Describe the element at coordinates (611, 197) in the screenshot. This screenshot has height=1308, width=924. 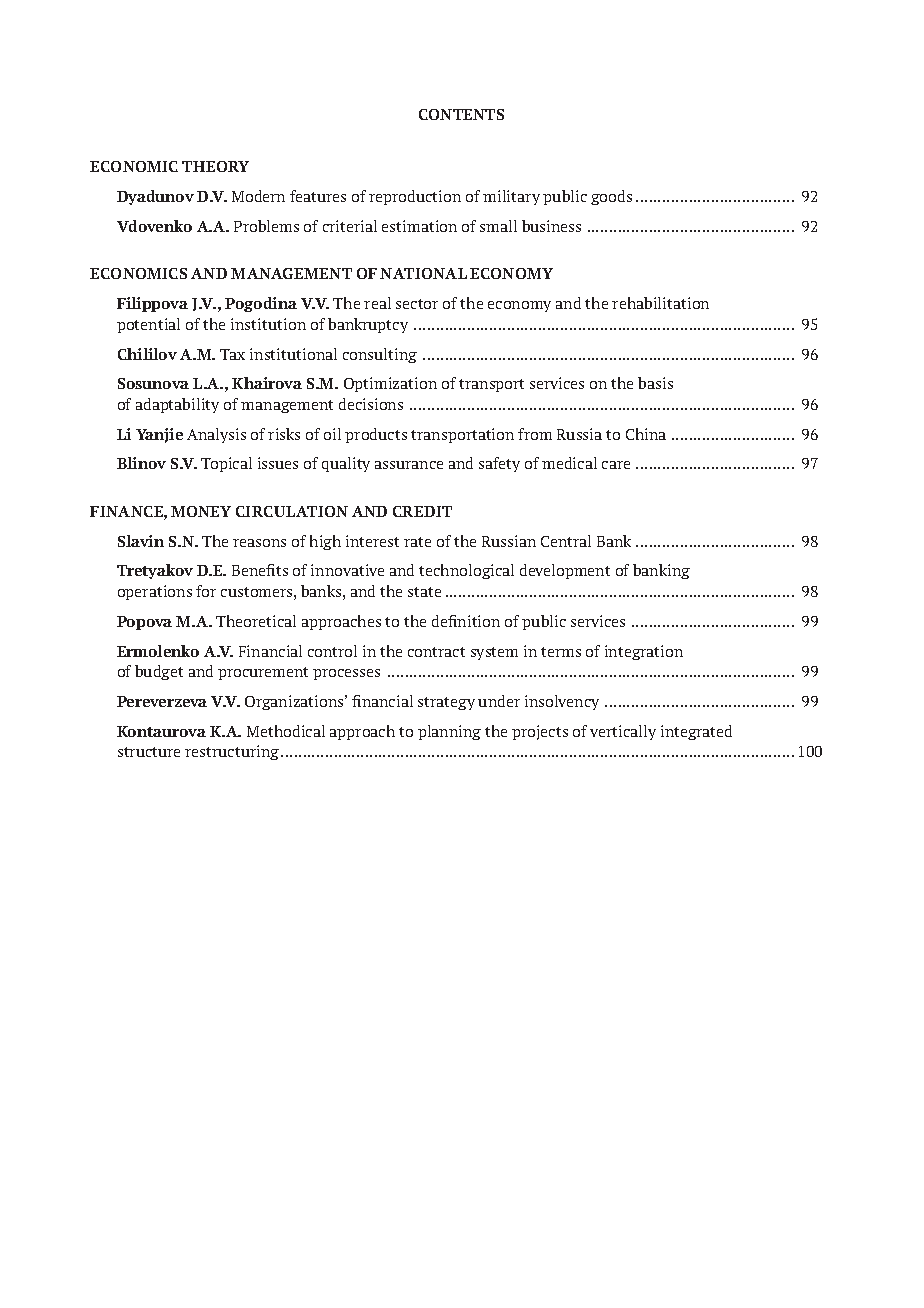
I see `goods` at that location.
